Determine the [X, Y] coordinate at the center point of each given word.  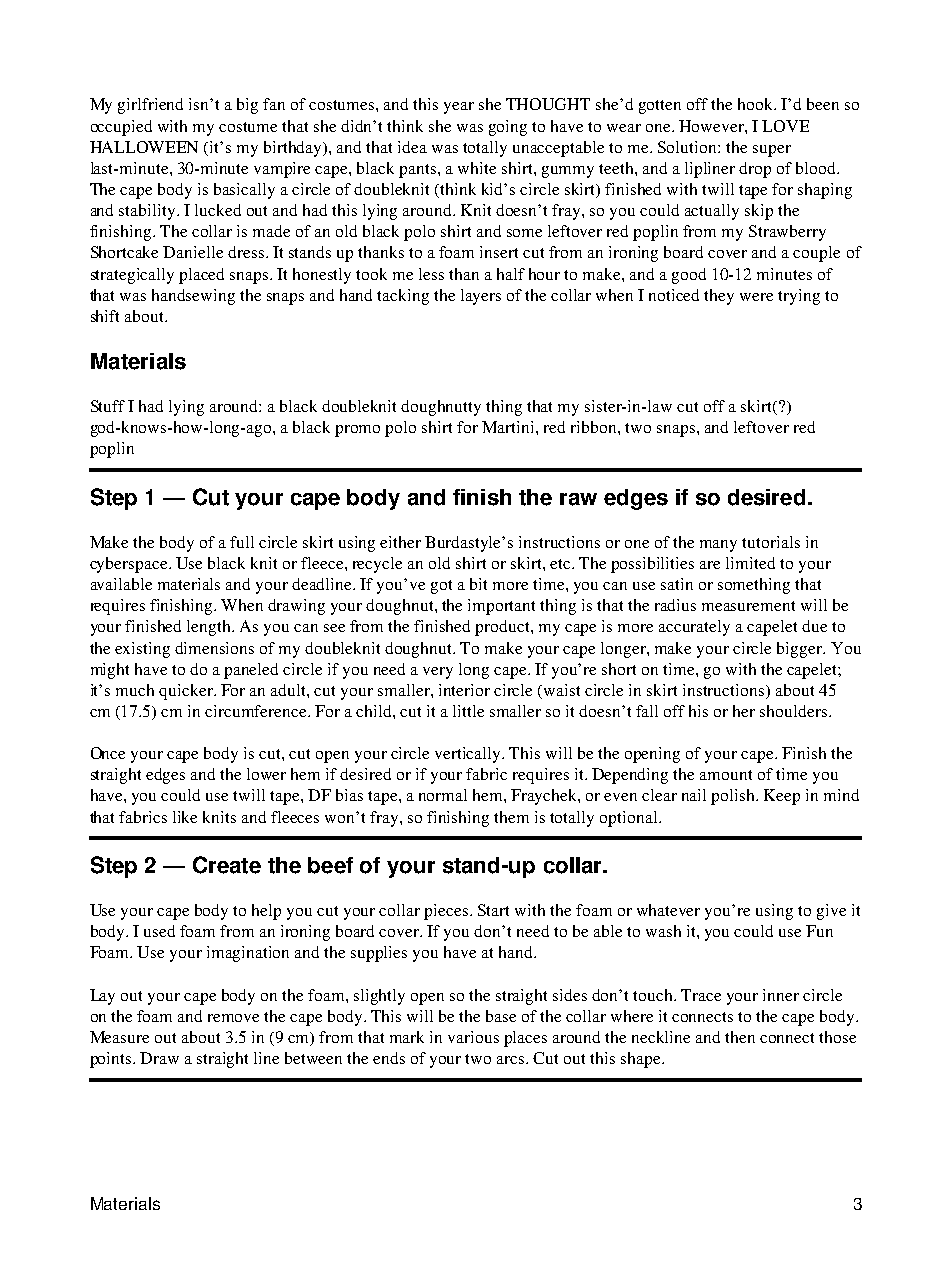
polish [734, 797]
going [508, 128]
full [242, 542]
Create [227, 865]
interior [464, 690]
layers [481, 297]
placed [201, 276]
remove [233, 1018]
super [772, 151]
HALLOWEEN [144, 147]
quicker [187, 692]
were [756, 297]
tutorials [771, 542]
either [400, 542]
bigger [801, 650]
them [511, 817]
